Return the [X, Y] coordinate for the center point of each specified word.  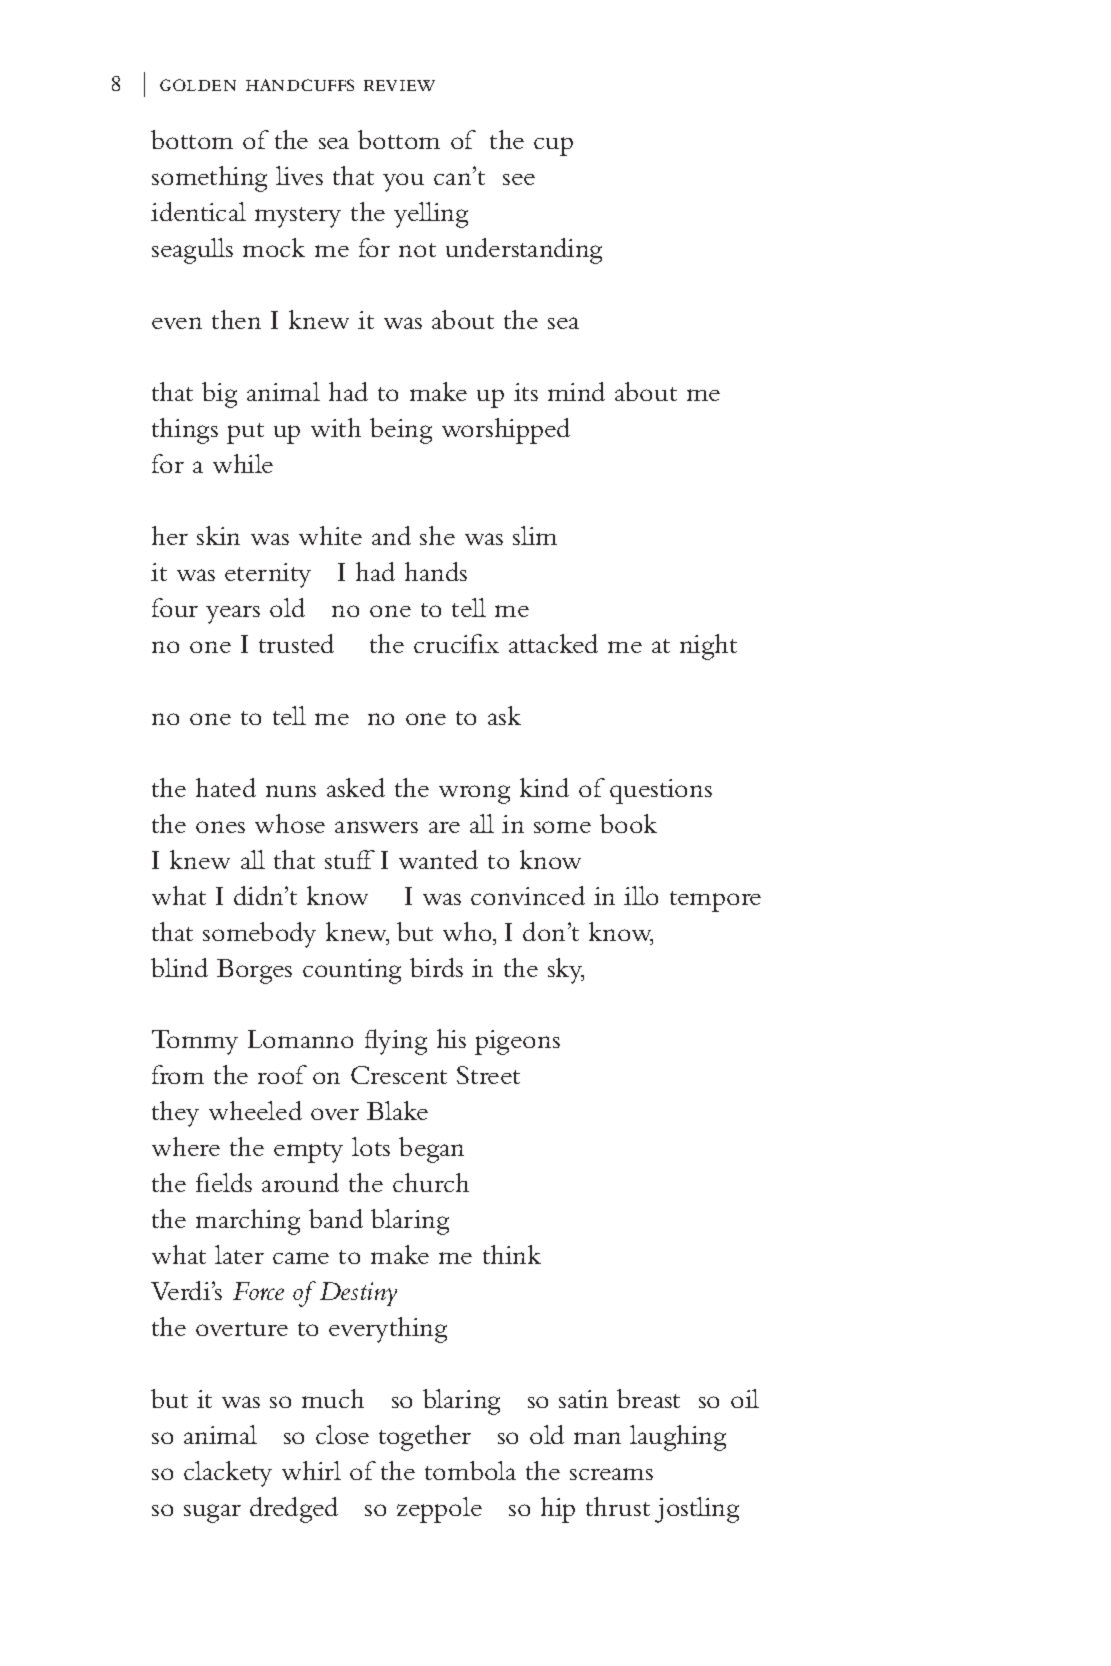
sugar [212, 1513]
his [451, 1038]
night [708, 647]
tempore [715, 901]
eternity [268, 575]
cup [553, 146]
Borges [254, 971]
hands [436, 571]
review [399, 85]
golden [198, 85]
